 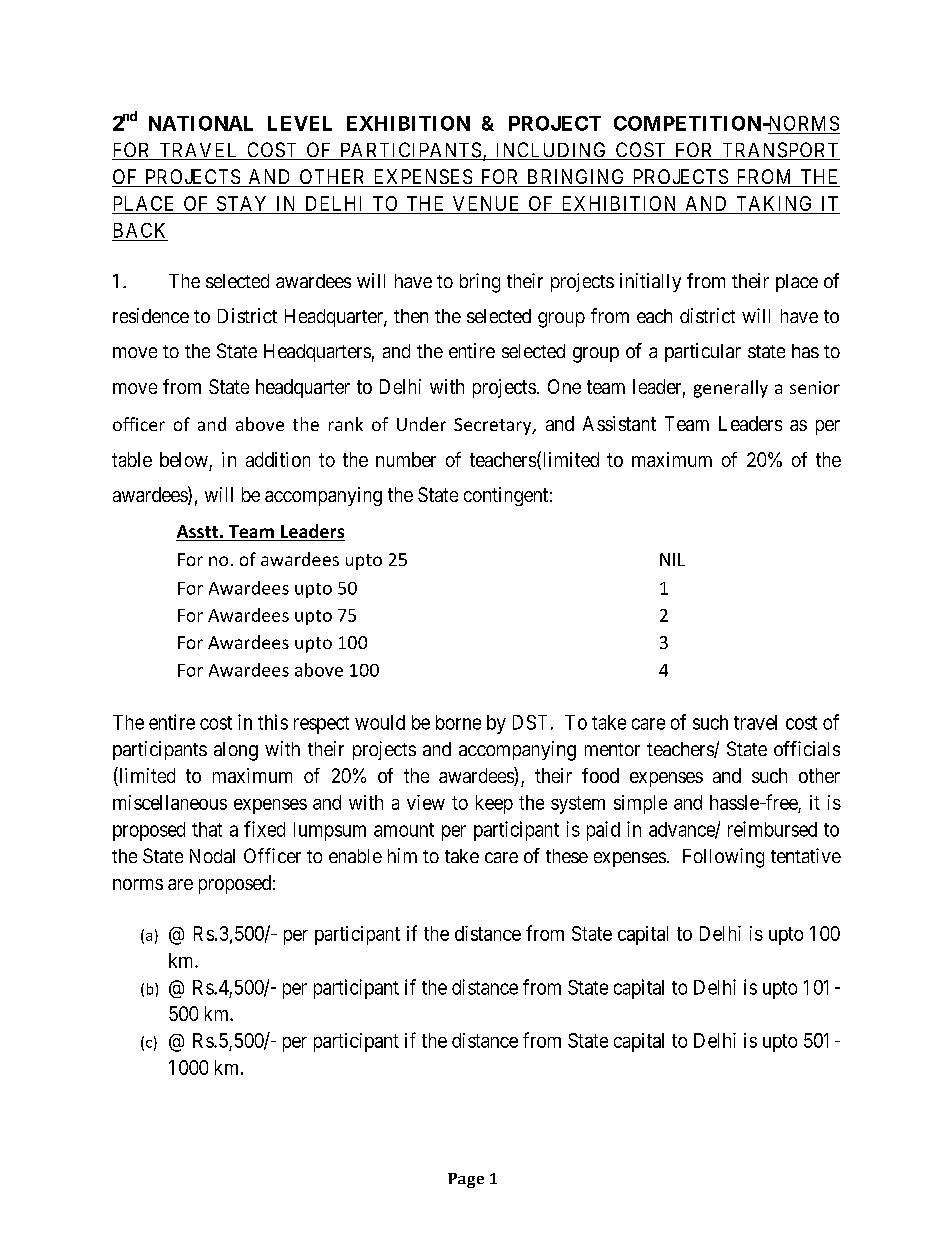 What do you see at coordinates (201, 123) in the screenshot?
I see `NATIONAL` at bounding box center [201, 123].
